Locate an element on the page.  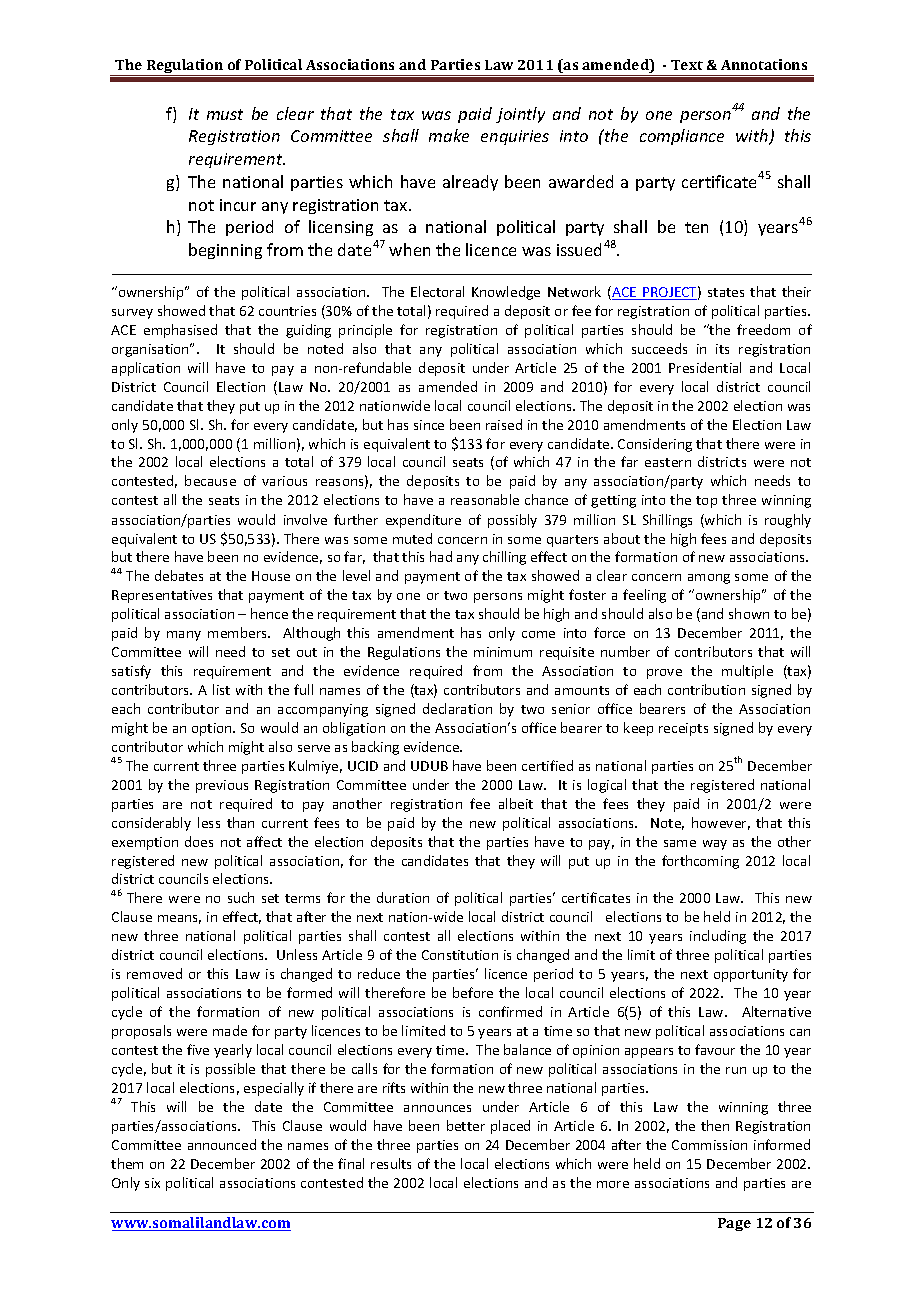
multiple is located at coordinates (747, 672).
